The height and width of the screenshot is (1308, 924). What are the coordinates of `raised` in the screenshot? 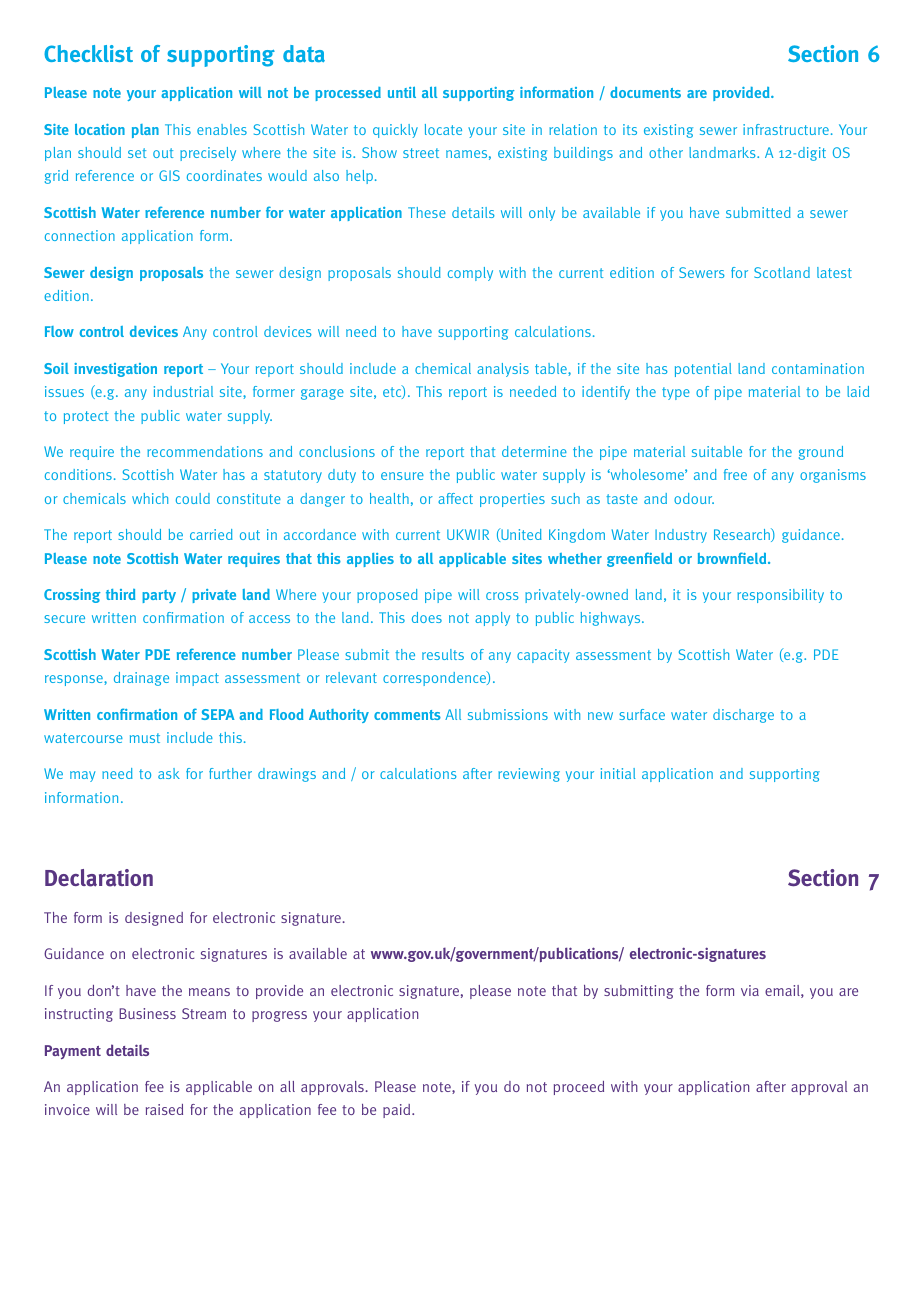 It's located at (164, 1109).
